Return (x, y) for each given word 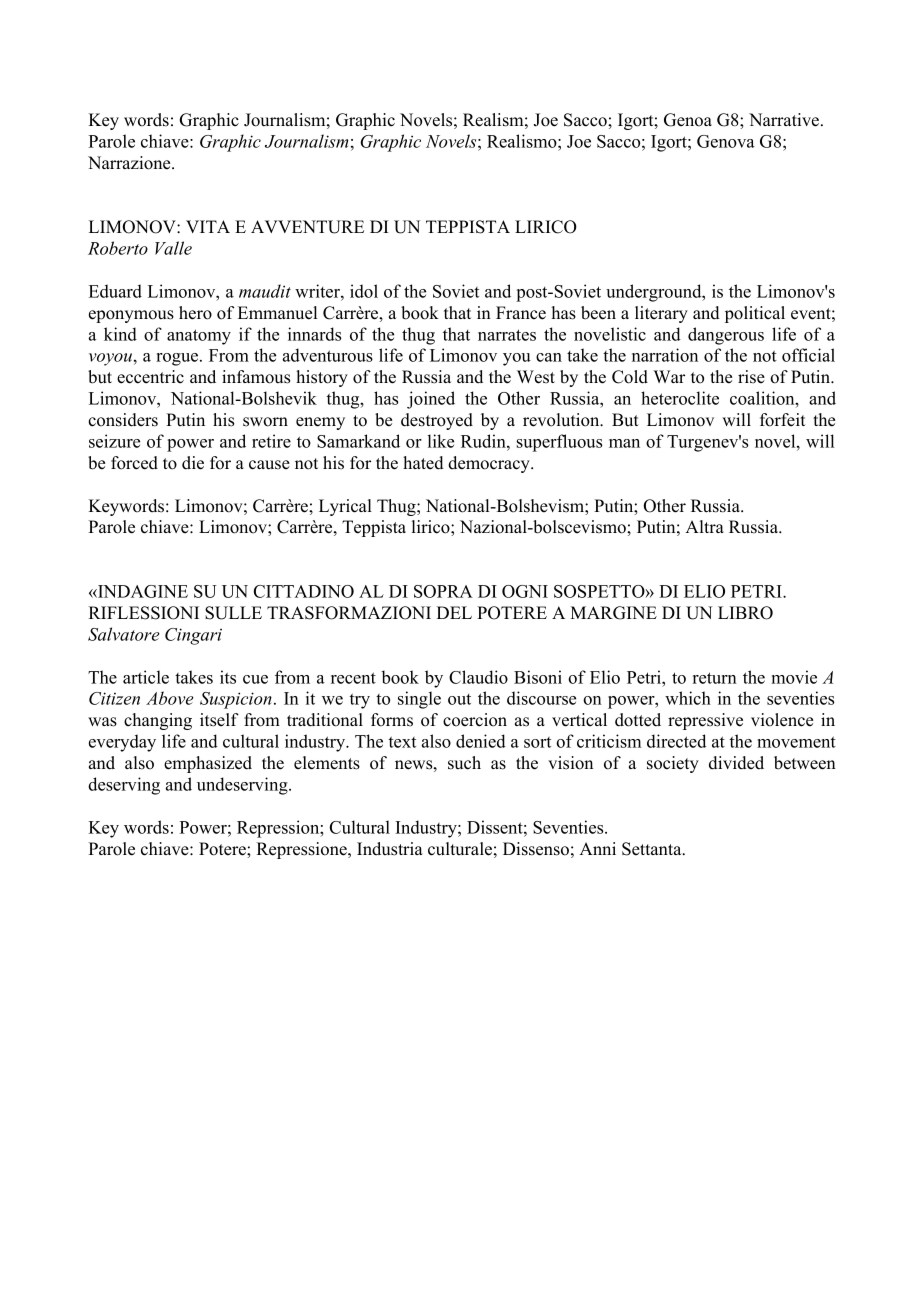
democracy (490, 464)
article (146, 677)
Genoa (688, 120)
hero (195, 313)
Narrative (784, 120)
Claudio (478, 677)
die (193, 463)
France (521, 313)
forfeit (782, 420)
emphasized (208, 764)
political (755, 314)
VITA (208, 226)
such (464, 763)
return (715, 678)
